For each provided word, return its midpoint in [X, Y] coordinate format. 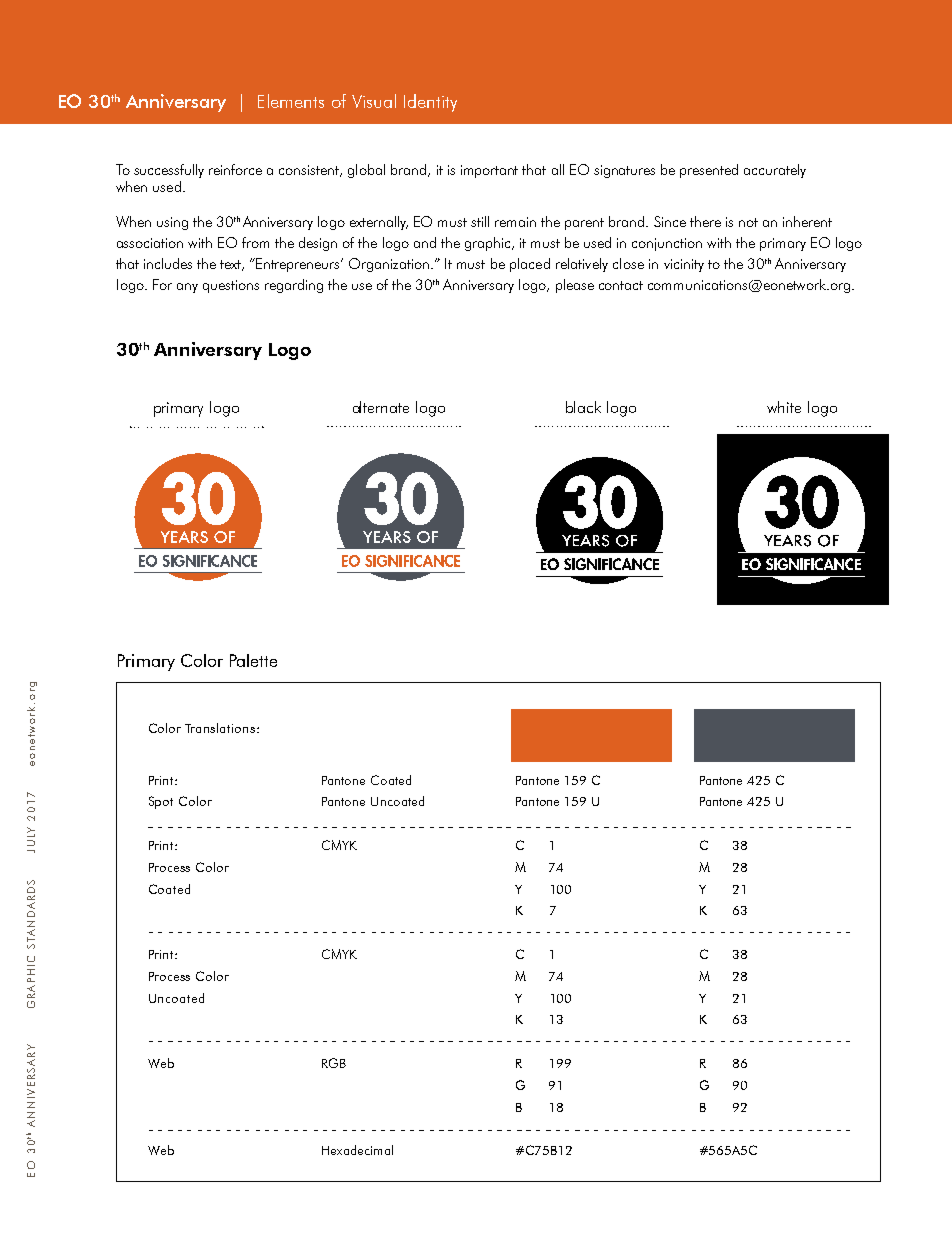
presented [709, 171]
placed [530, 265]
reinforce [235, 169]
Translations [221, 728]
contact [621, 285]
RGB [334, 1063]
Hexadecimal [357, 1150]
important [489, 171]
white [784, 407]
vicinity [684, 265]
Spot [161, 802]
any [187, 288]
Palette [253, 660]
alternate [381, 407]
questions [231, 286]
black [583, 407]
